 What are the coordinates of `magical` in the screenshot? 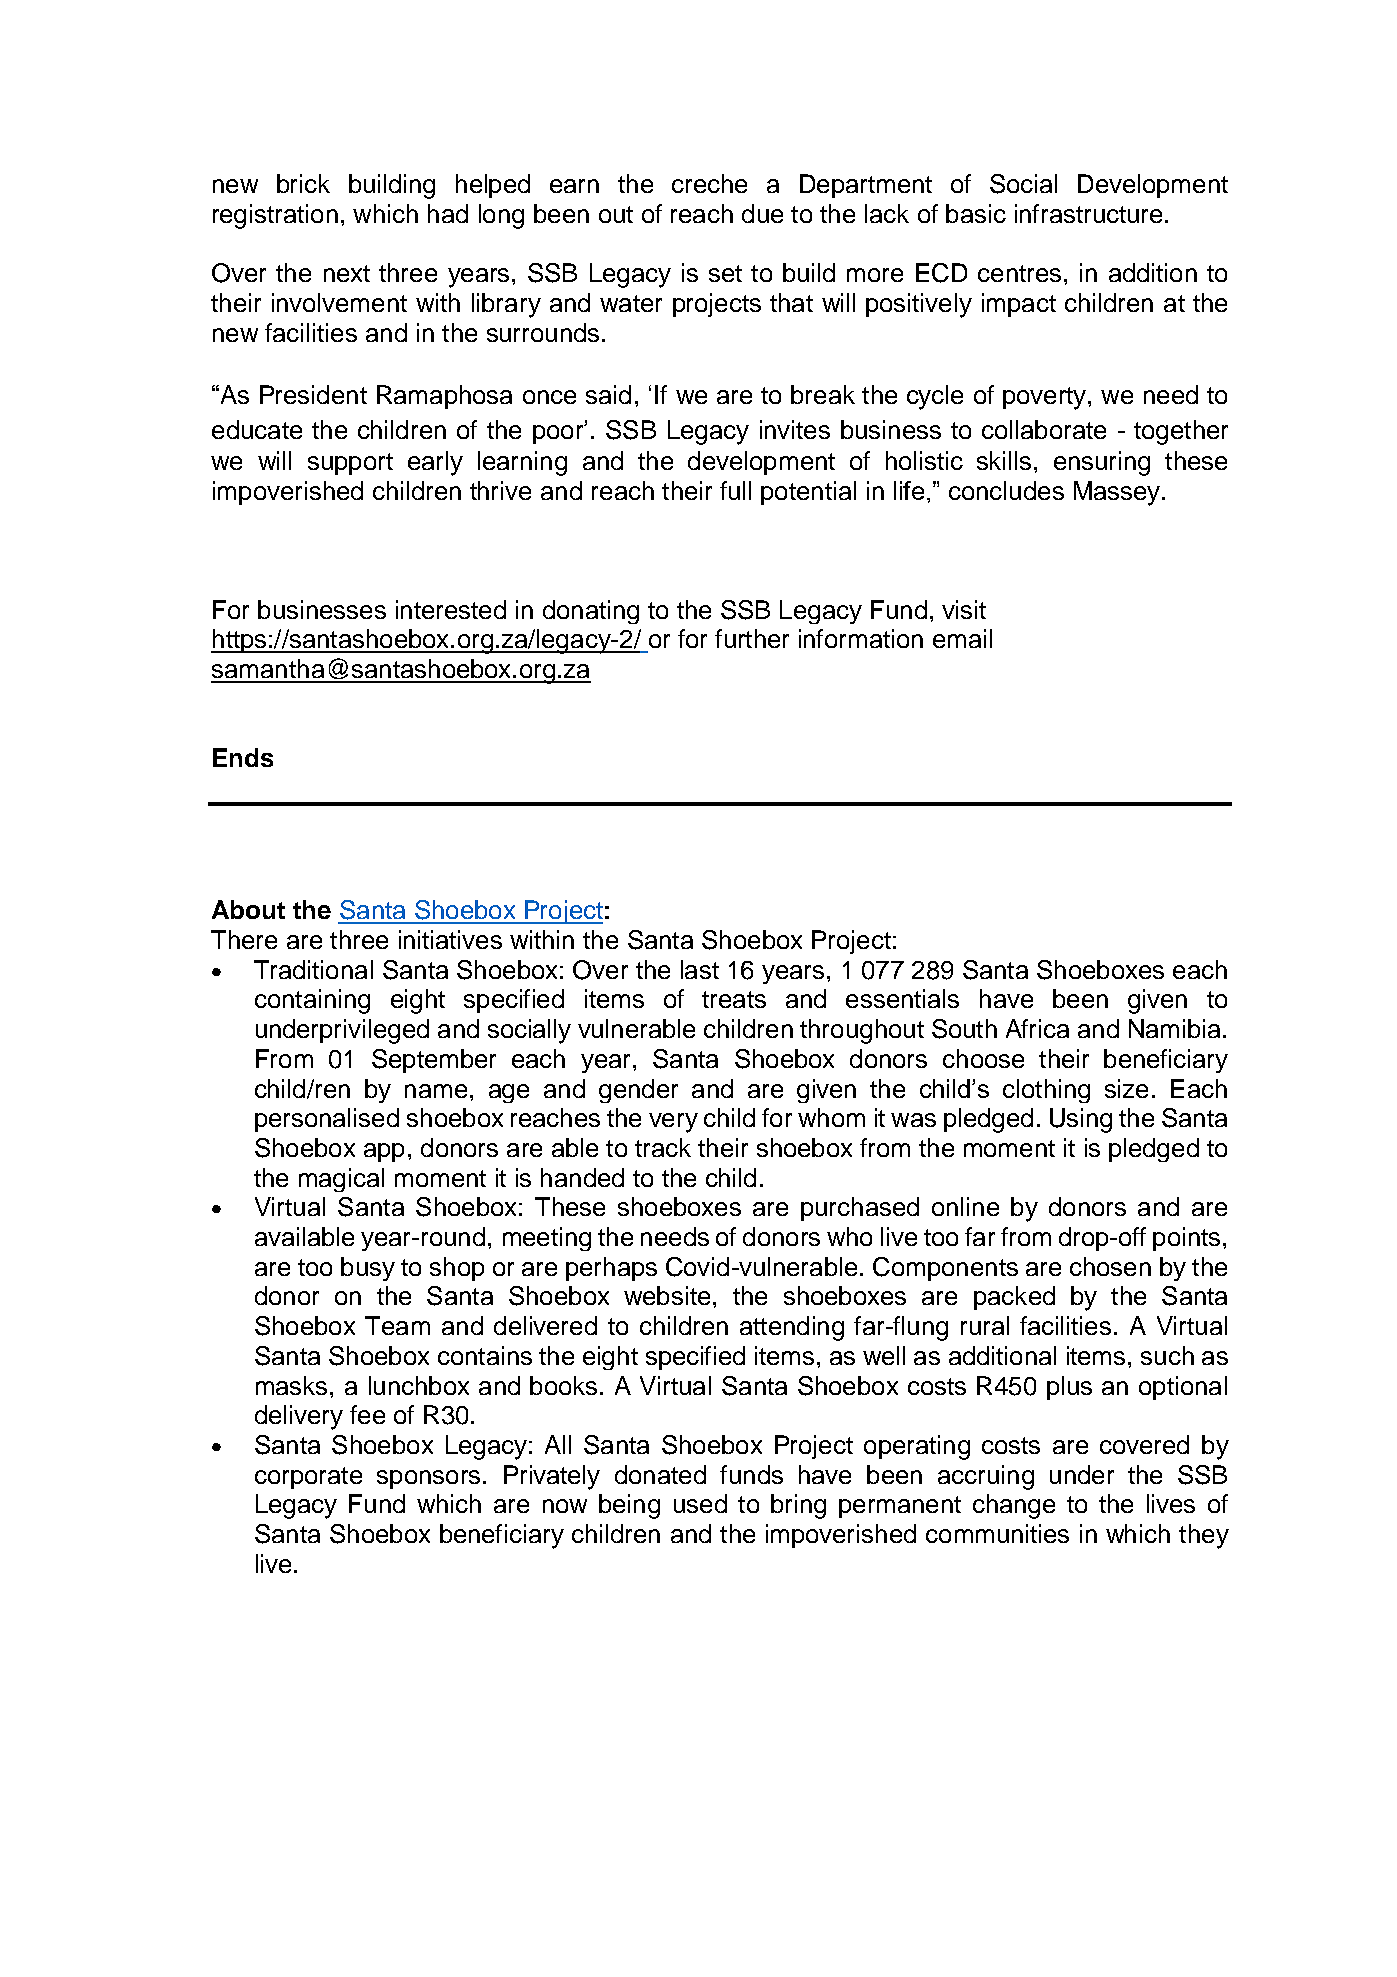 It's located at (341, 1180).
